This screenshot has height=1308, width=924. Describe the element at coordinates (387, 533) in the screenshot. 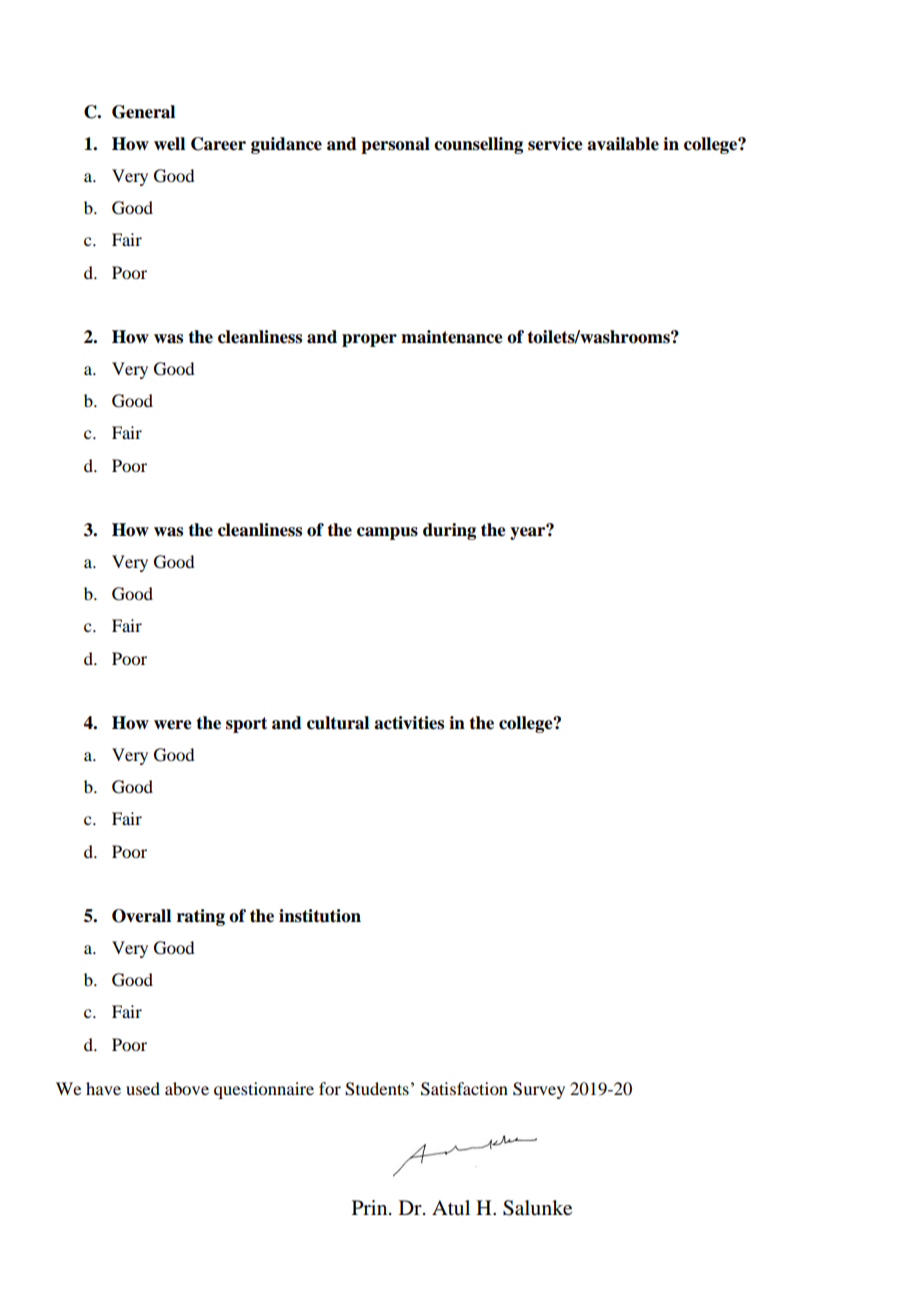

I see `campus` at that location.
